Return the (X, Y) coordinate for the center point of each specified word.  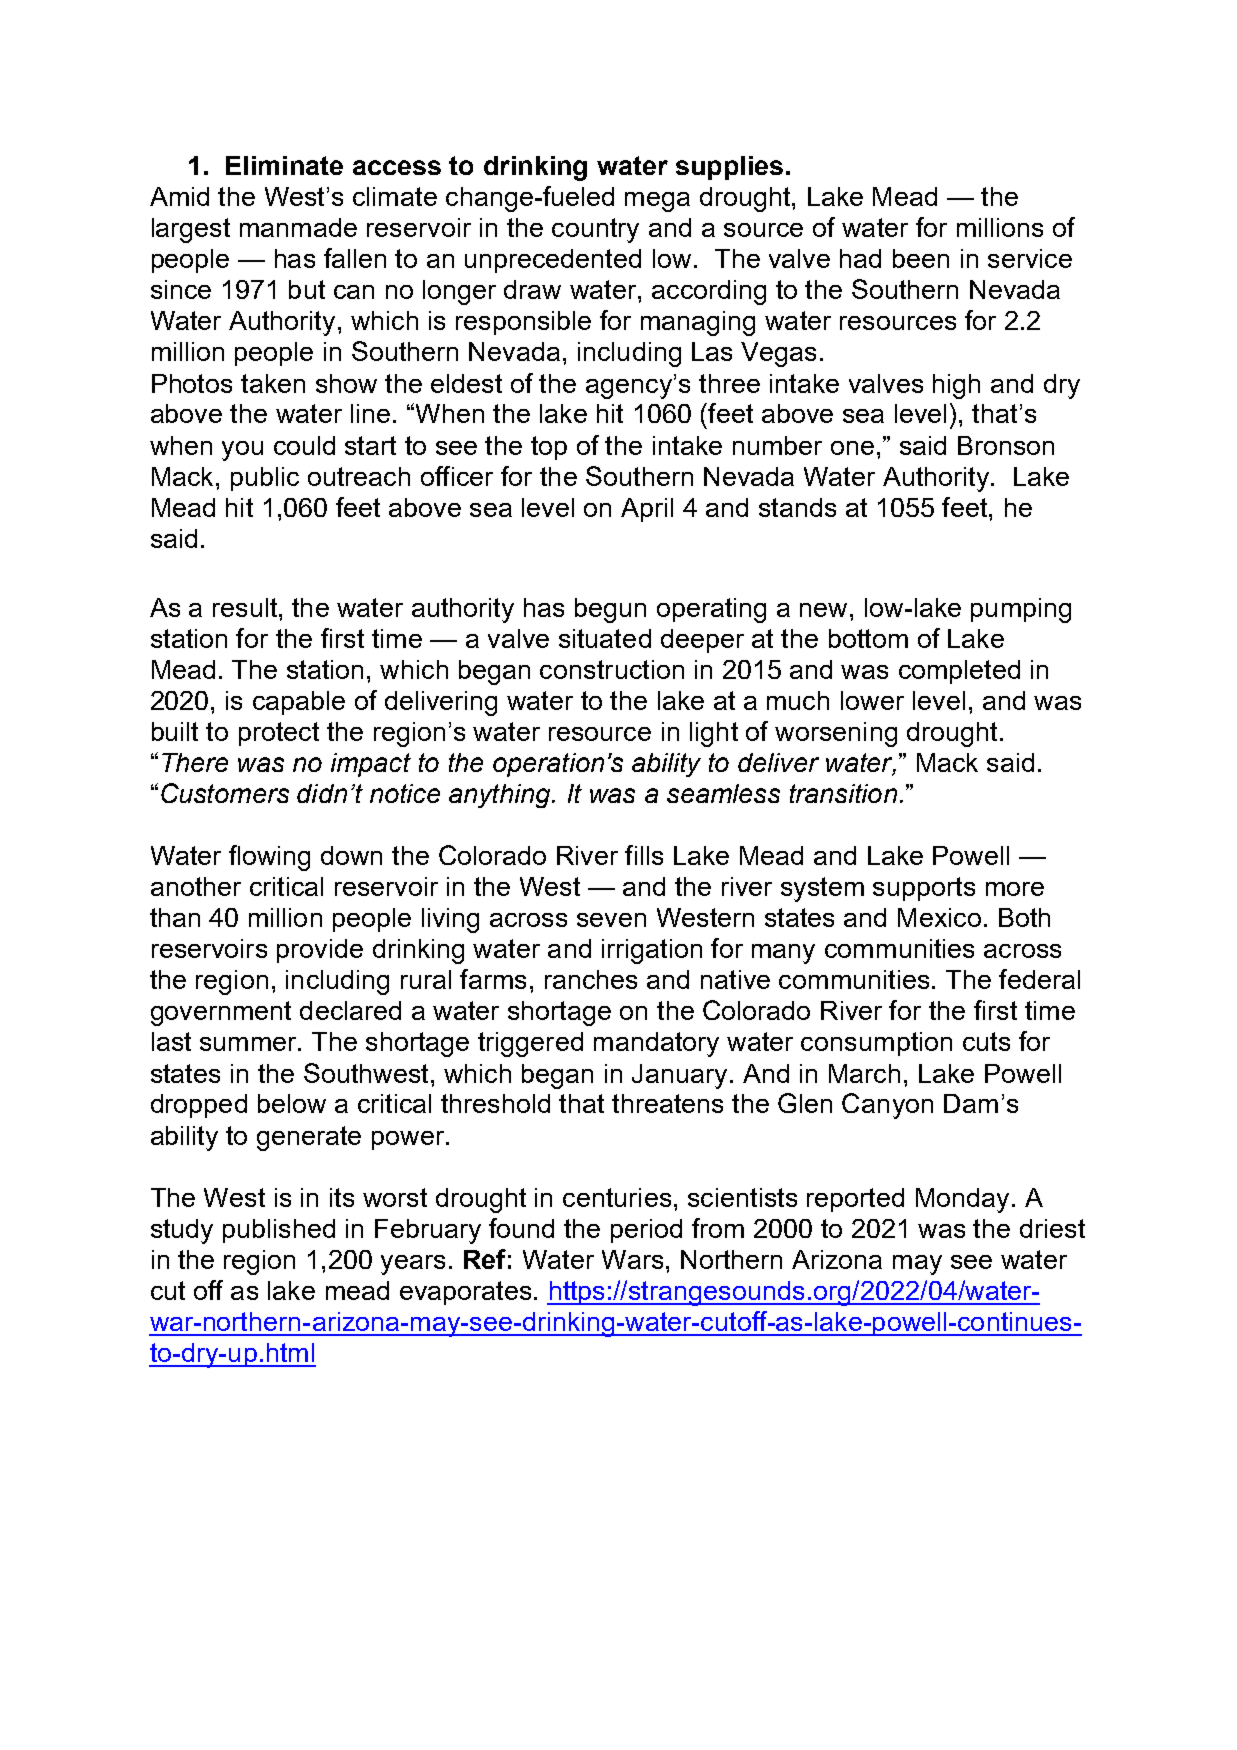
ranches (591, 979)
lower (872, 700)
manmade (298, 227)
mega (657, 202)
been (921, 258)
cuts (986, 1041)
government (221, 1013)
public (265, 479)
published (279, 1231)
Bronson (1006, 445)
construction (612, 669)
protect (279, 734)
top (549, 448)
